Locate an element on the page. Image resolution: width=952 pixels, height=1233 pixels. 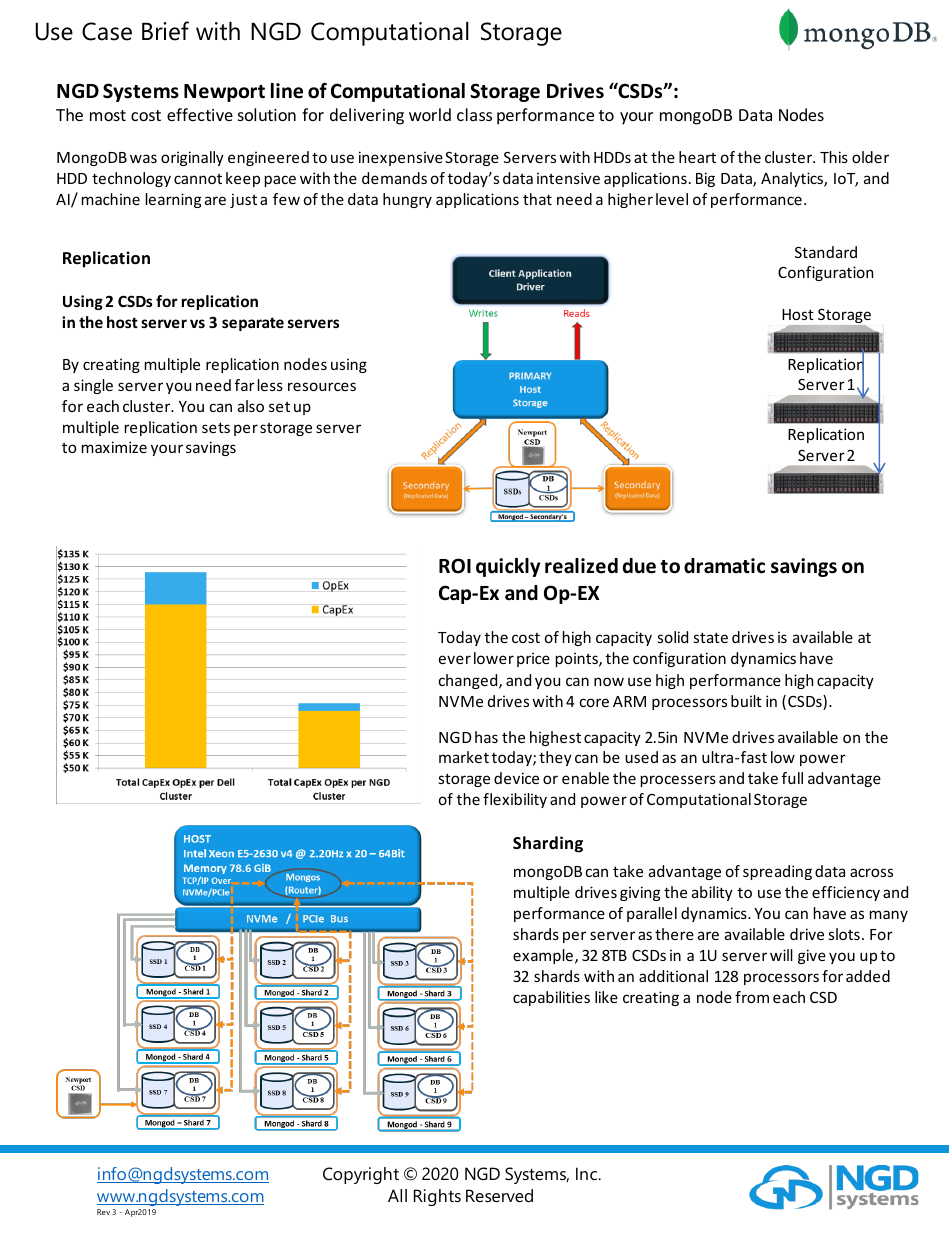
Inc is located at coordinates (588, 1174).
